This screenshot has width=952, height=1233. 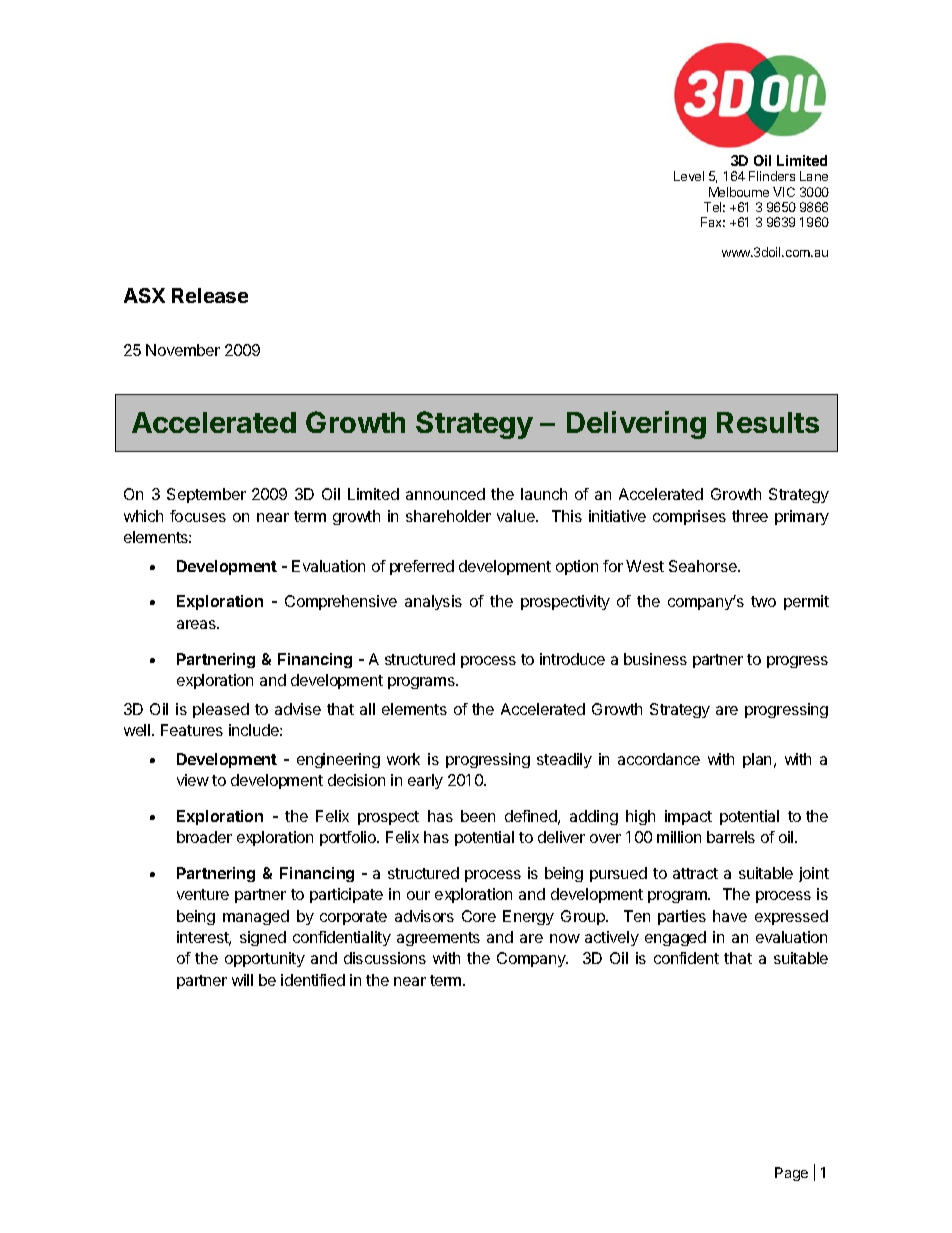 I want to click on Level, so click(x=689, y=176).
